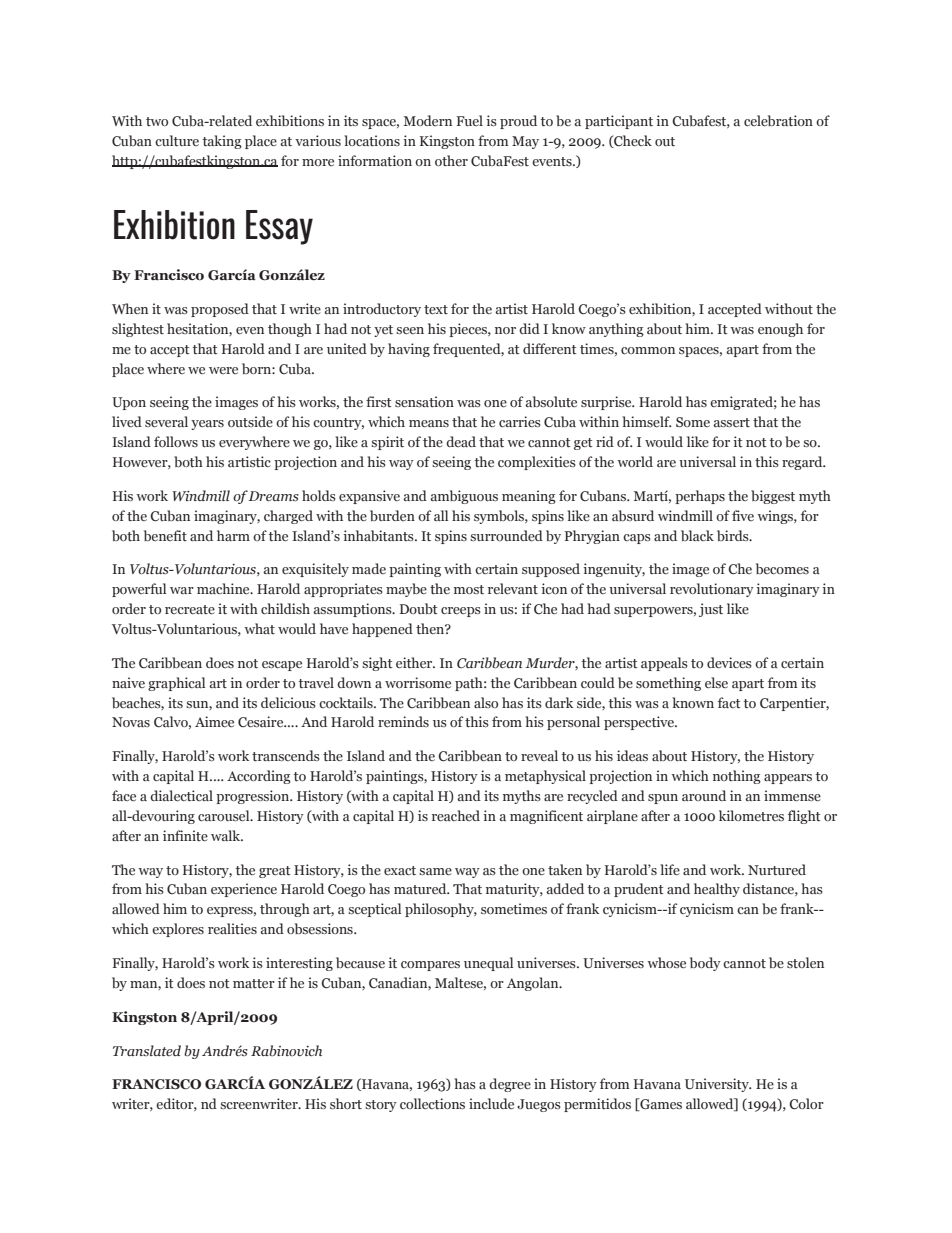  What do you see at coordinates (233, 535) in the image?
I see `harm` at bounding box center [233, 535].
